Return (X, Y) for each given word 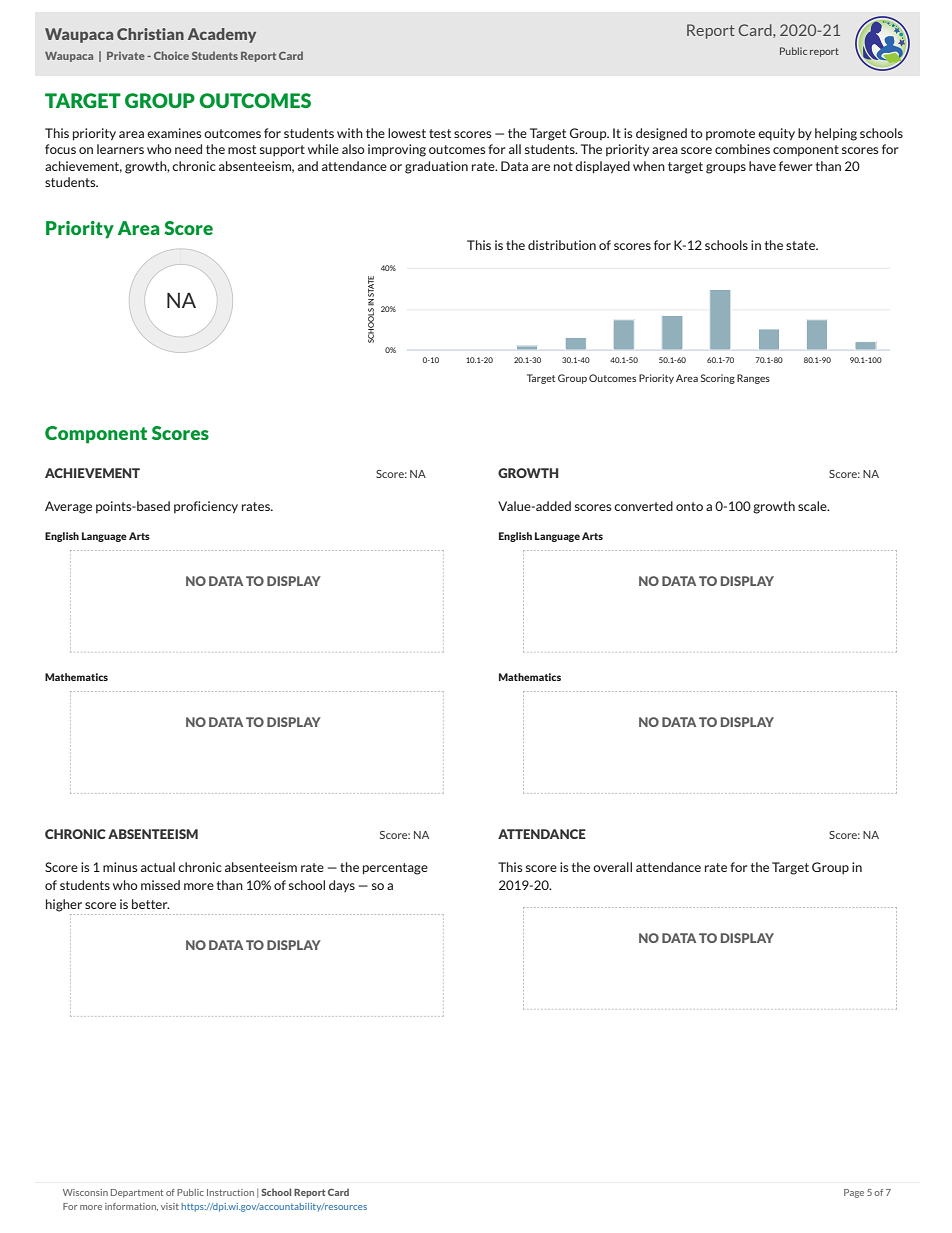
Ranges (753, 379)
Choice (171, 55)
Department (137, 1193)
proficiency (206, 507)
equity (776, 134)
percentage (395, 869)
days (342, 886)
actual (158, 867)
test (440, 133)
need (188, 149)
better (151, 904)
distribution (562, 245)
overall (612, 867)
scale (813, 506)
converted (643, 506)
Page (854, 1193)
